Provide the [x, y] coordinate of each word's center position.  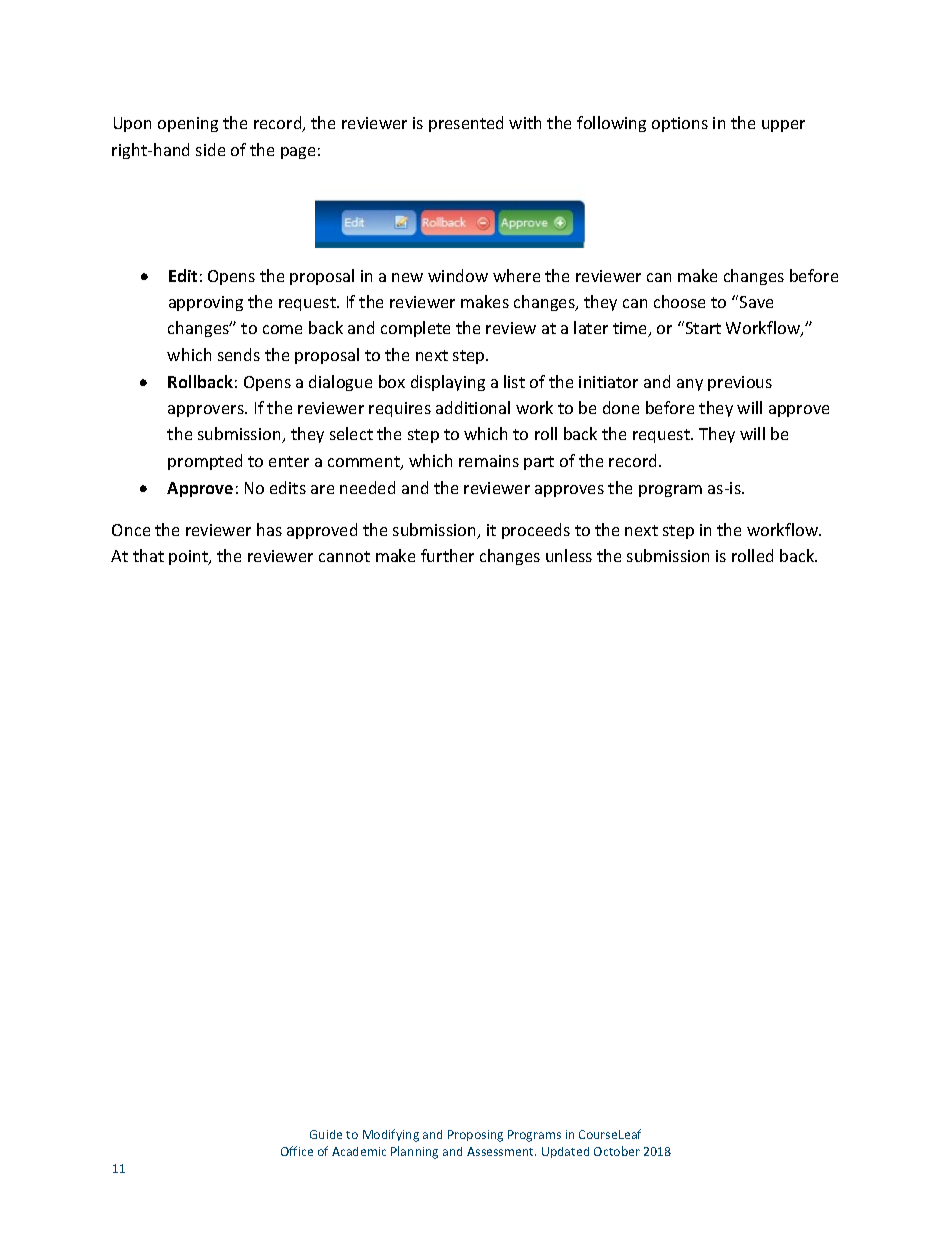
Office [297, 1151]
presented [466, 124]
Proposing [475, 1136]
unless [569, 555]
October [617, 1151]
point [190, 557]
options [680, 124]
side [210, 149]
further [447, 555]
